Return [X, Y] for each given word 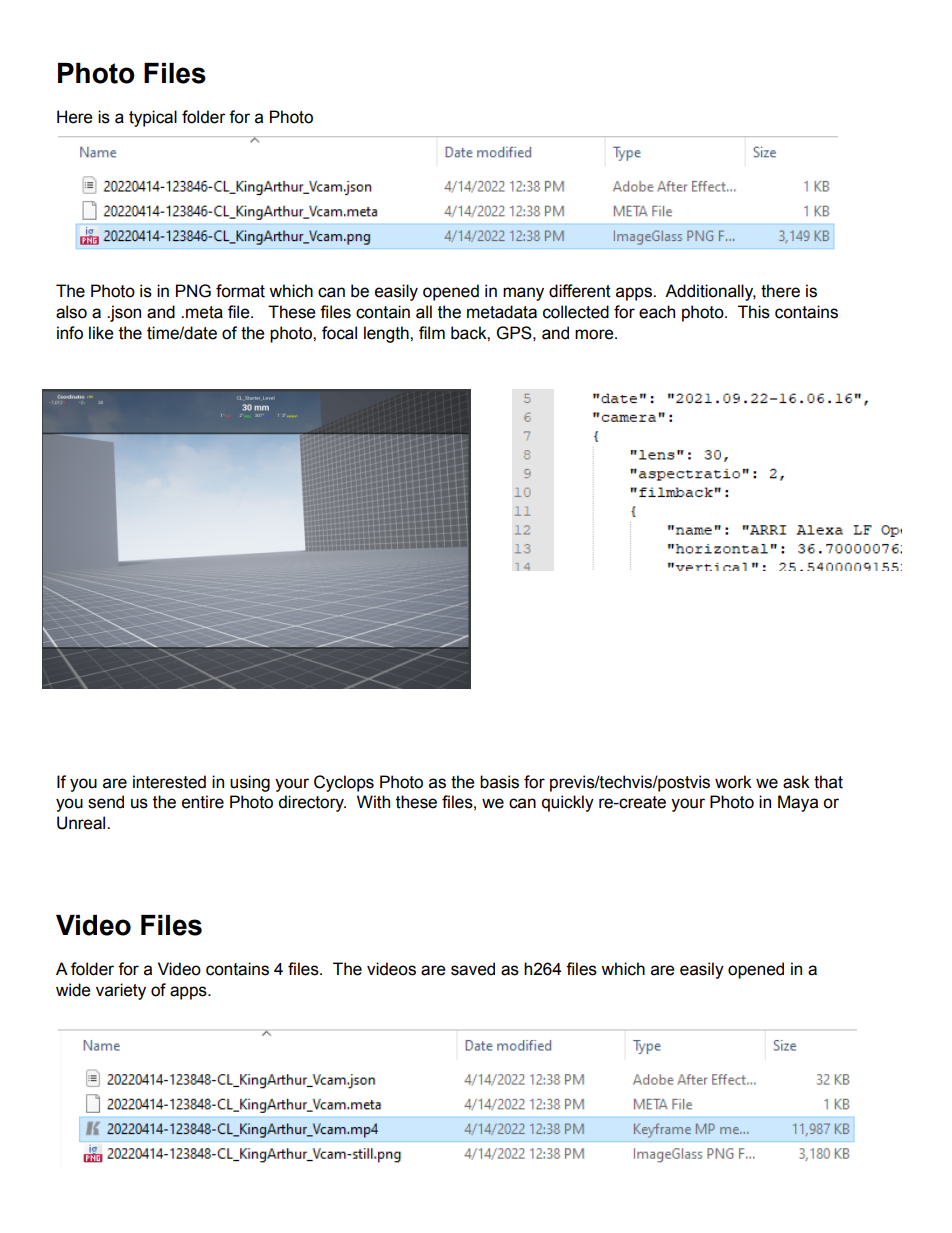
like [101, 333]
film [432, 332]
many [523, 294]
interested [169, 782]
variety [121, 991]
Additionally [710, 292]
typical [153, 118]
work [733, 782]
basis [499, 782]
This [754, 312]
